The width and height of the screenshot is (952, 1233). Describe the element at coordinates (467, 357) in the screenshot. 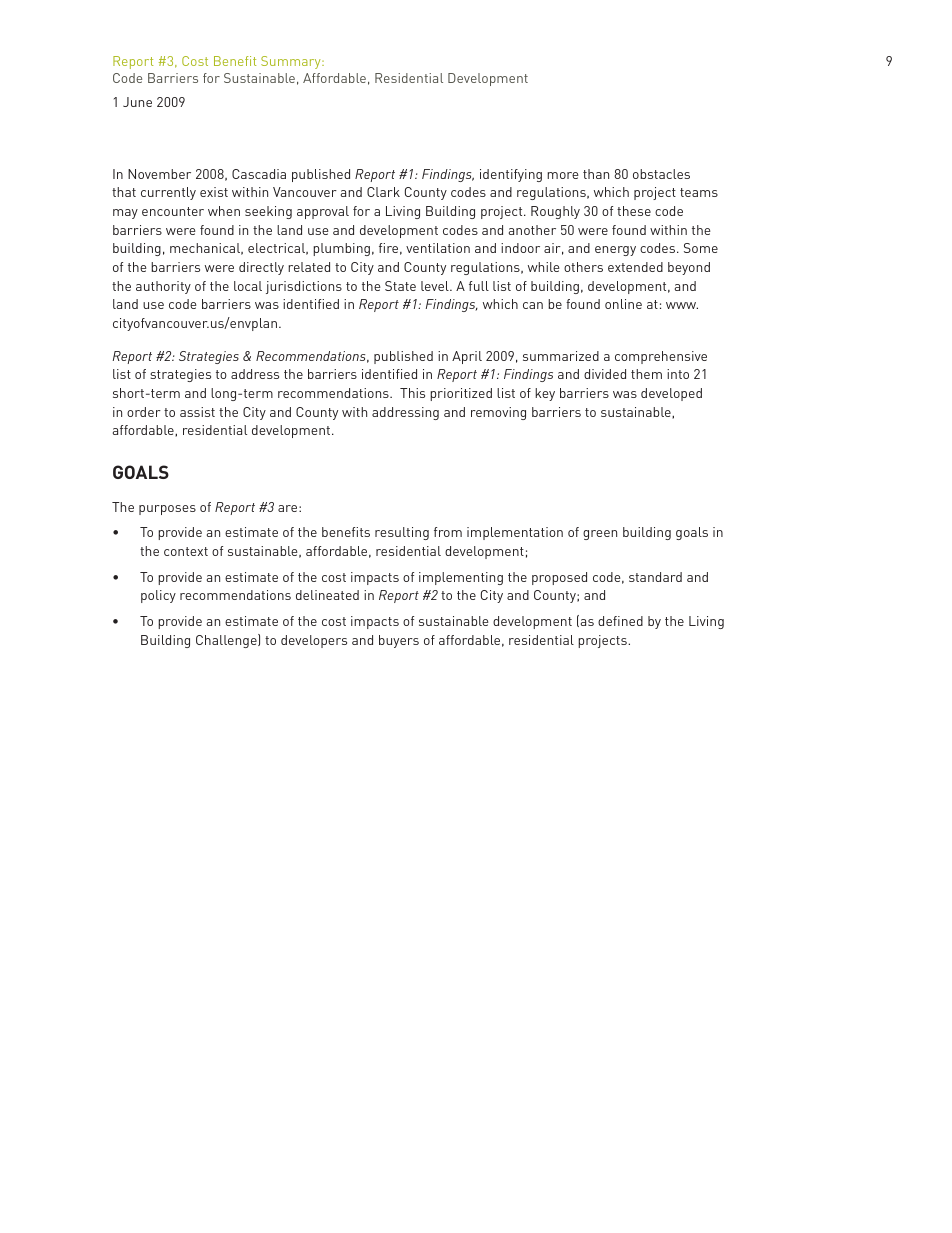

I see `April` at that location.
